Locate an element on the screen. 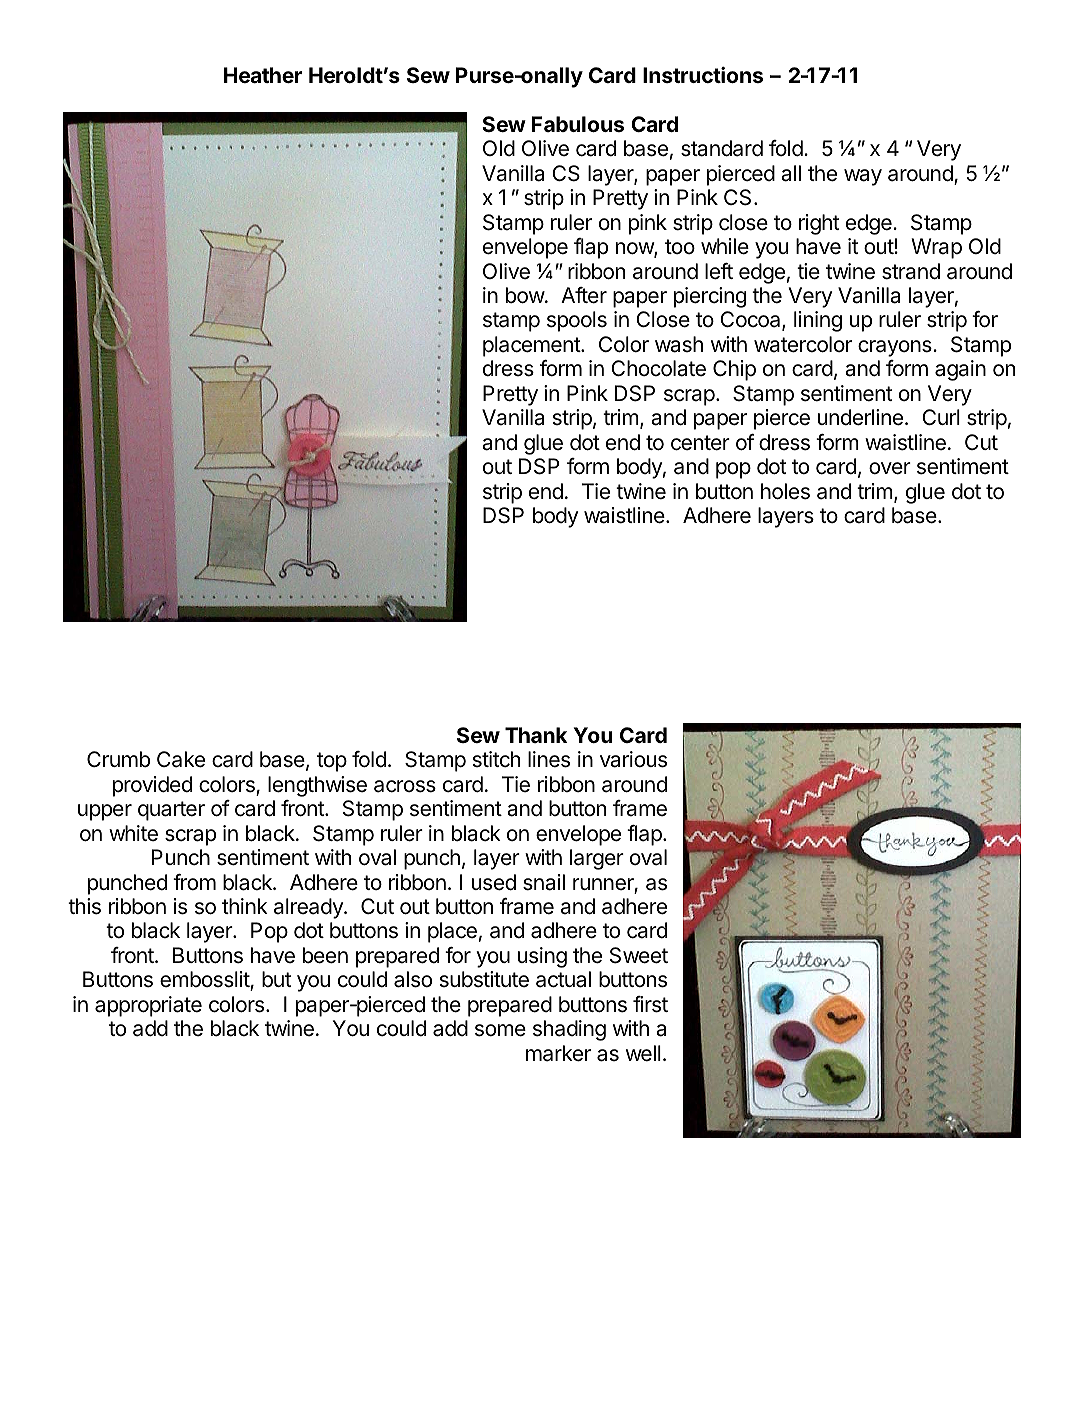  some is located at coordinates (500, 1030).
